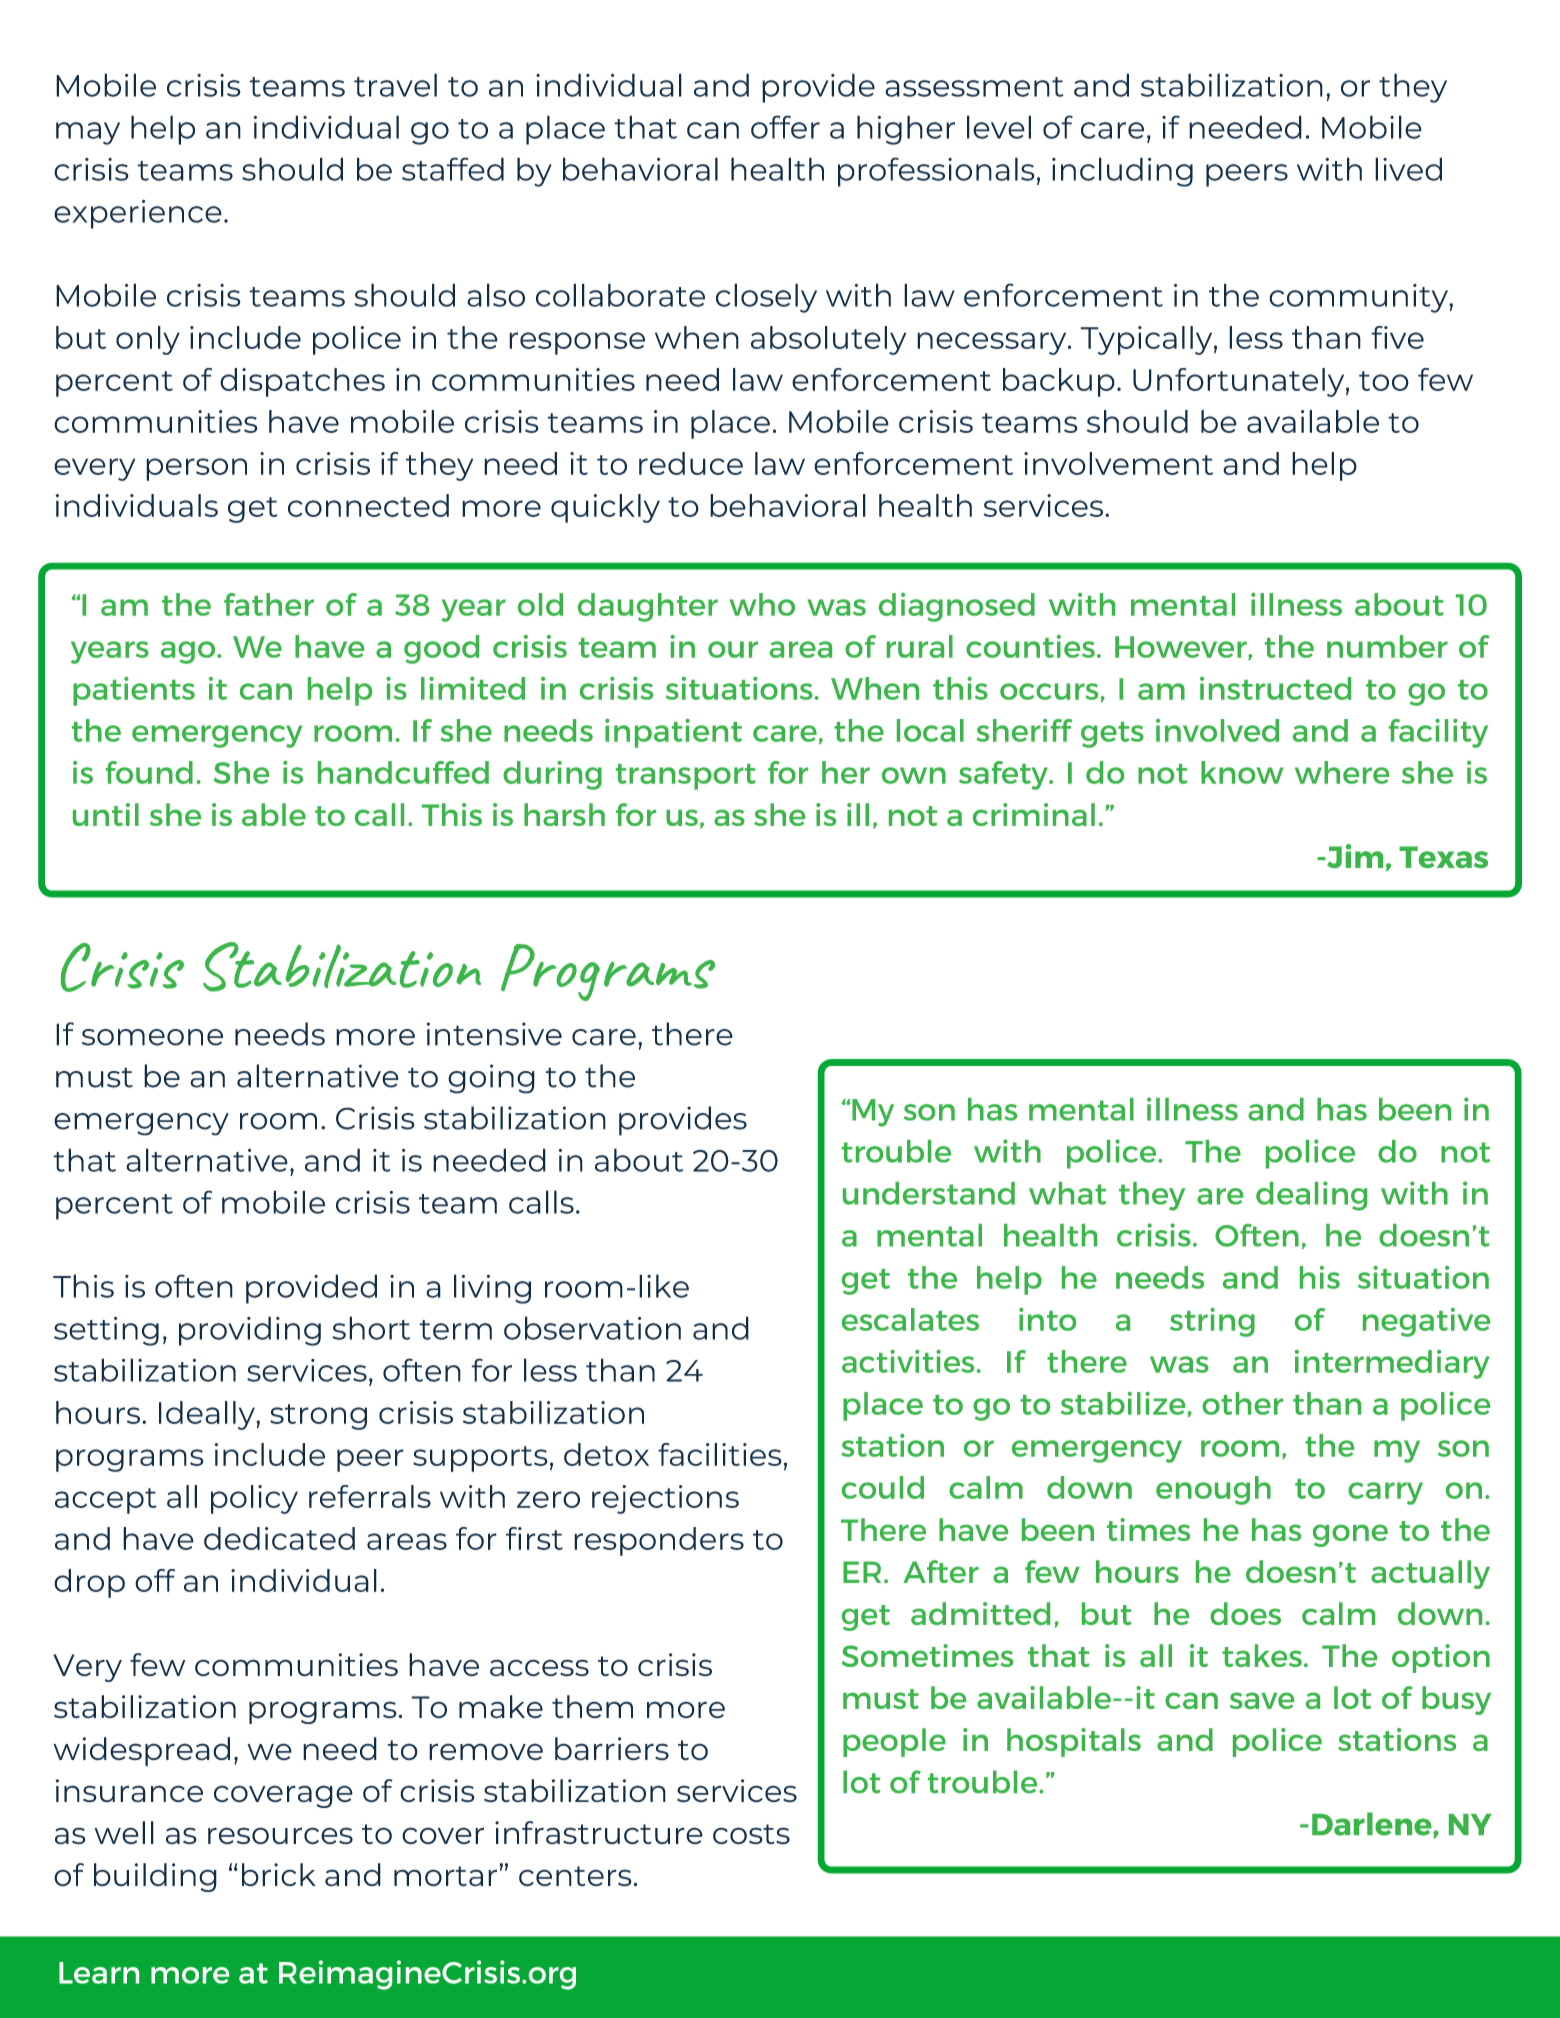 The width and height of the screenshot is (1560, 2018). Describe the element at coordinates (494, 1034) in the screenshot. I see `intensive` at that location.
